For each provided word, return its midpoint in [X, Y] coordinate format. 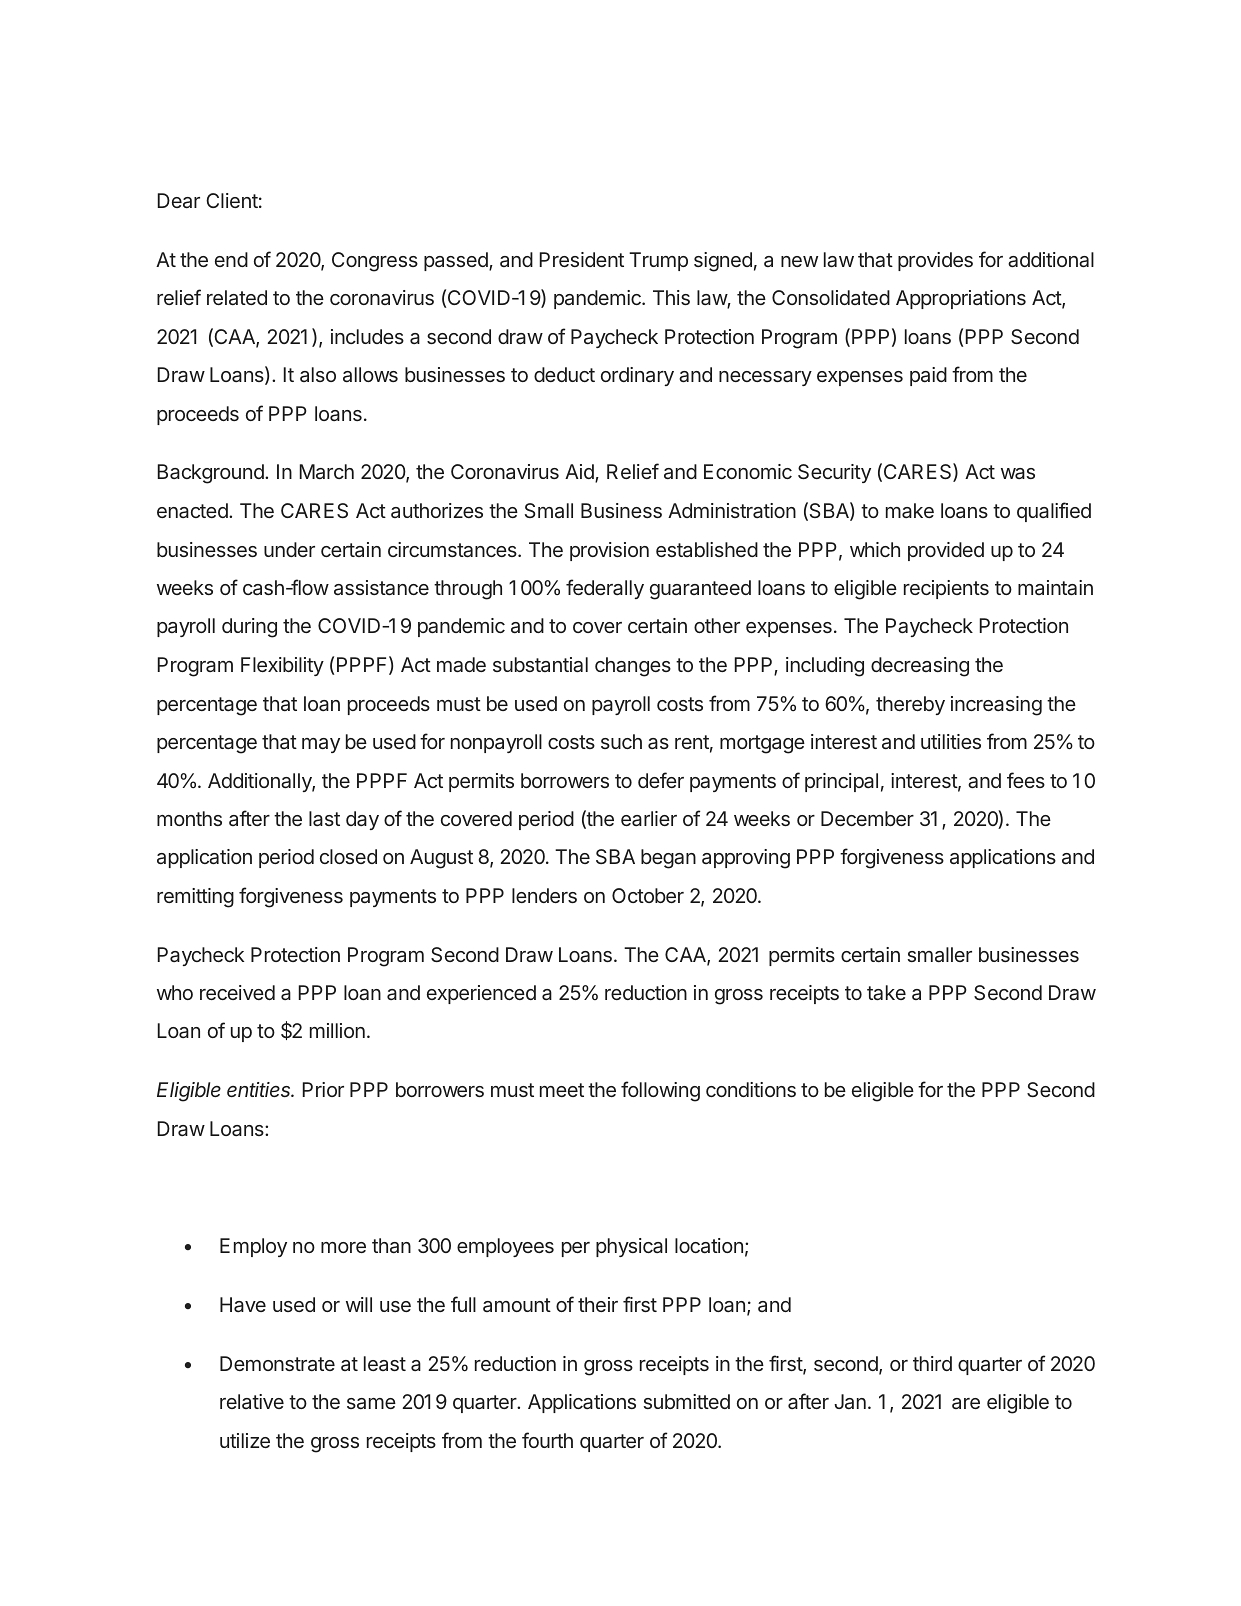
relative [252, 1401]
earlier [649, 818]
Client [232, 200]
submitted [687, 1401]
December [867, 818]
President [582, 259]
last [324, 818]
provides [935, 261]
